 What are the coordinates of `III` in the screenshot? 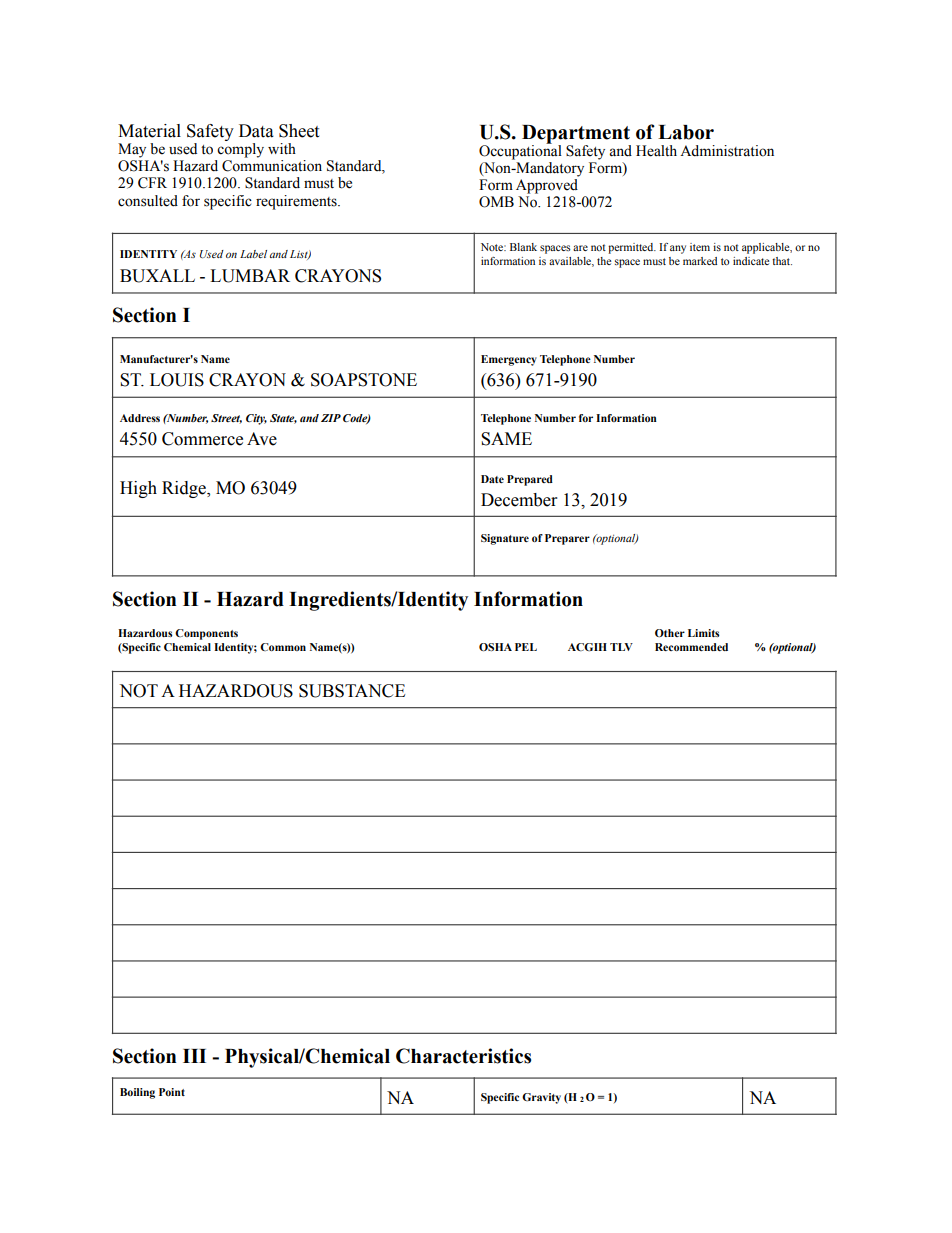 It's located at (194, 1056).
